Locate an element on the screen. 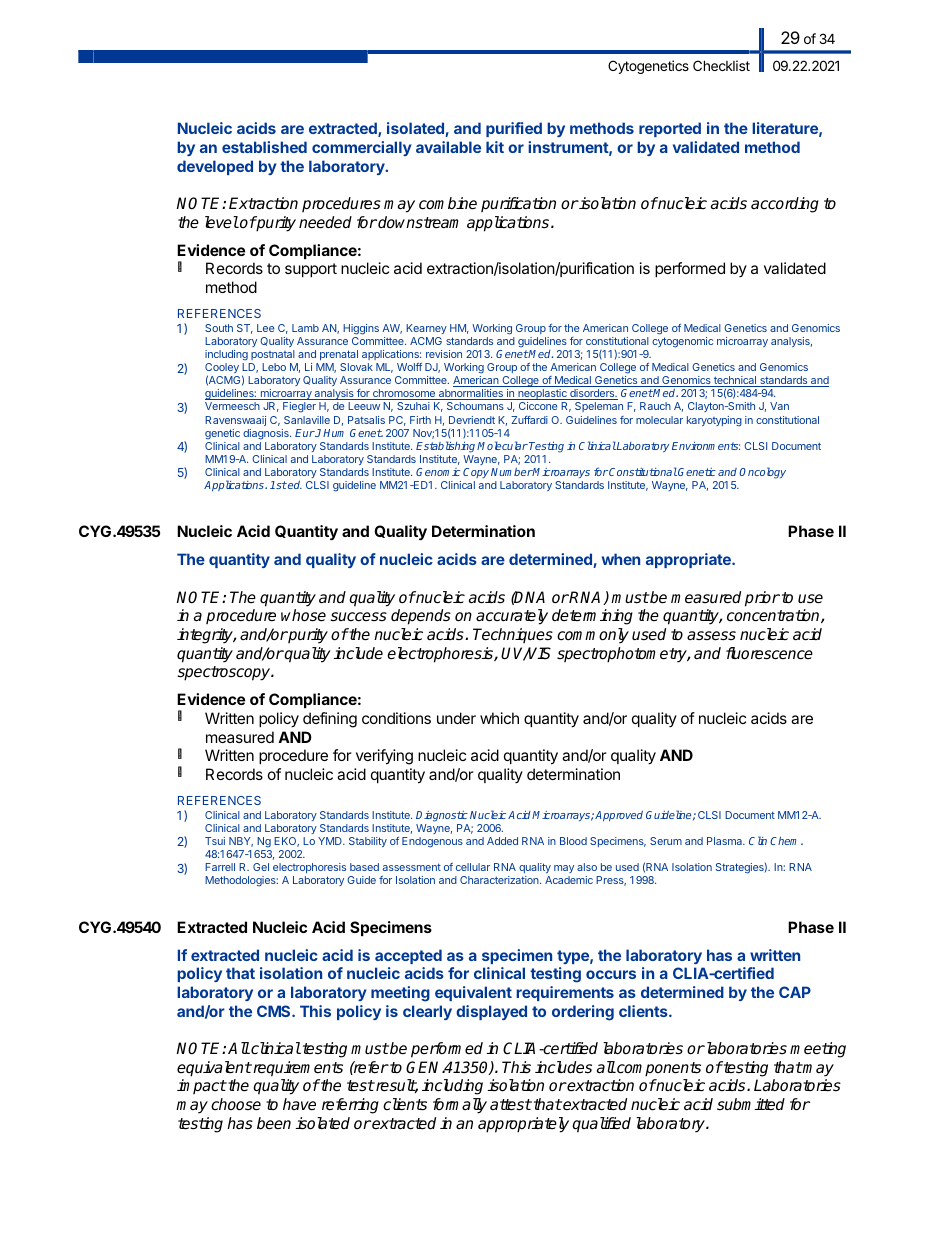 This screenshot has height=1233, width=952. karyotyping is located at coordinates (714, 421).
